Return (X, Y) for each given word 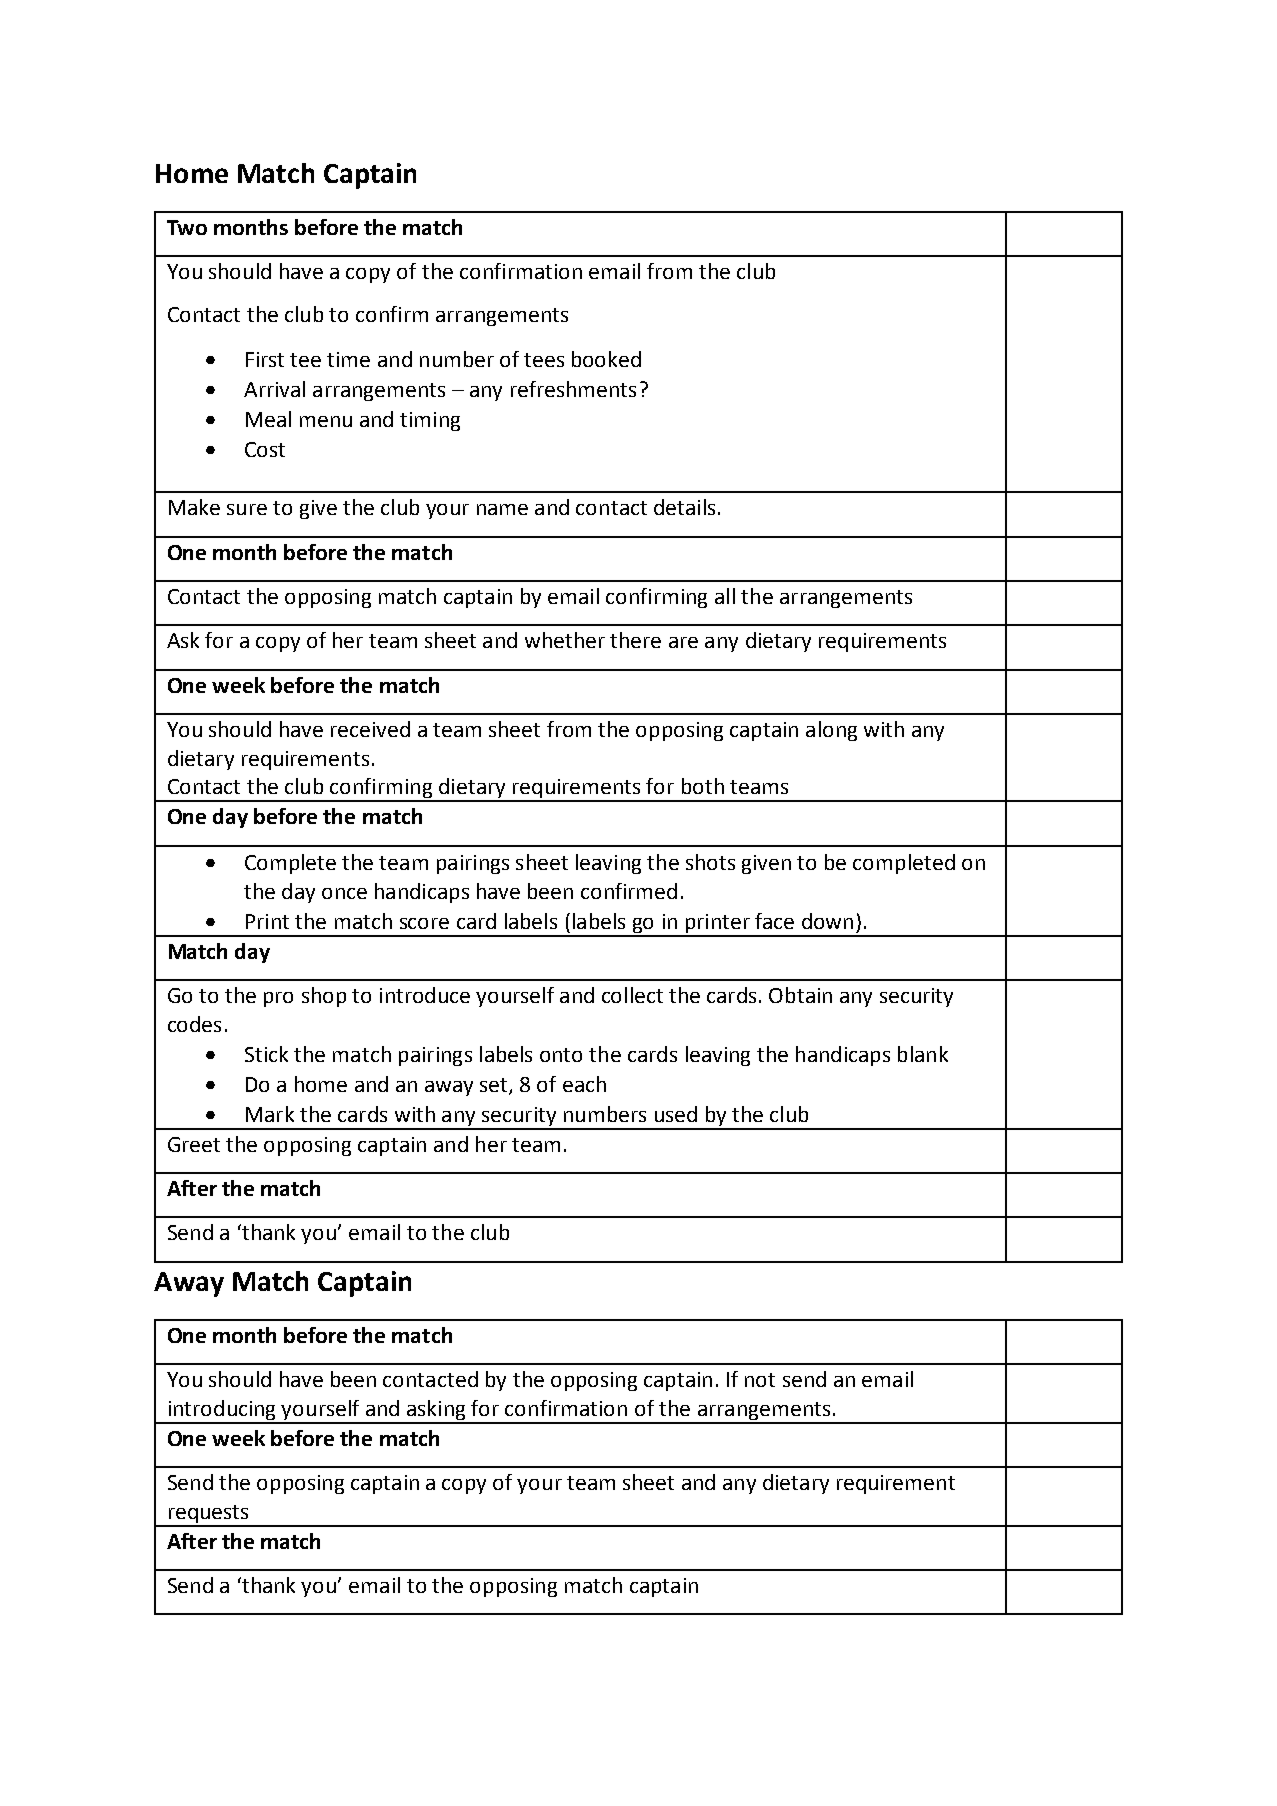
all (725, 596)
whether (565, 640)
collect (632, 995)
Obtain (800, 995)
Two (187, 227)
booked (606, 359)
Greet (194, 1144)
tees (544, 360)
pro (278, 999)
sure (247, 509)
